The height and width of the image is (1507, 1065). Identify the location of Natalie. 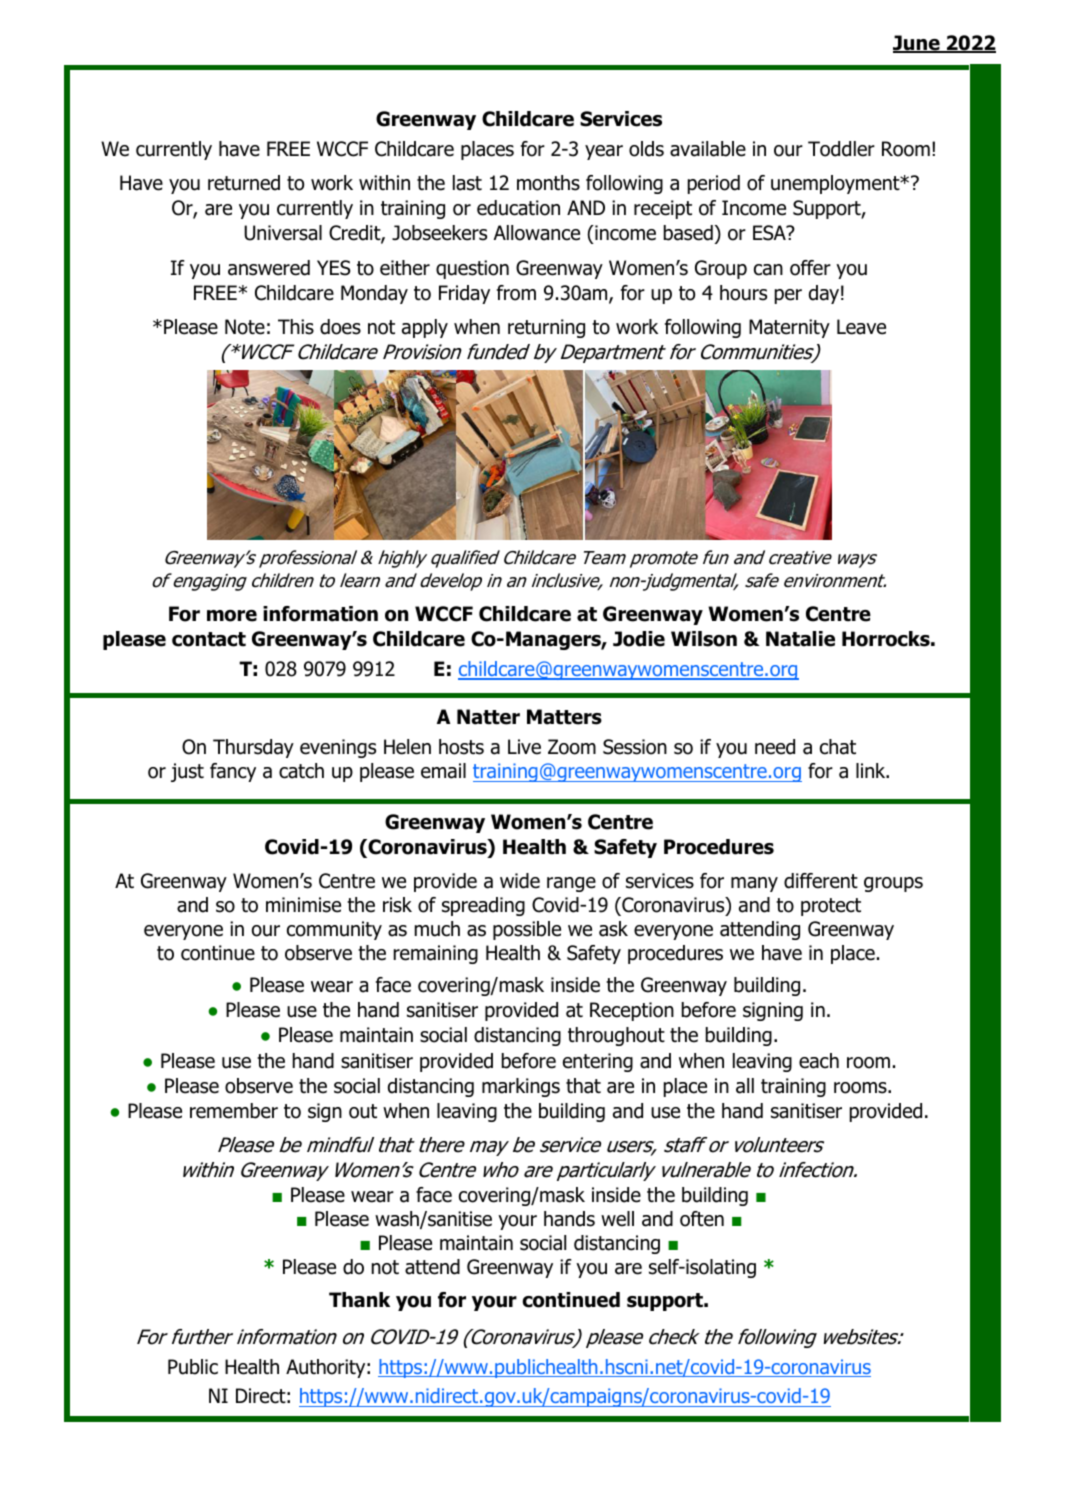
(800, 639).
